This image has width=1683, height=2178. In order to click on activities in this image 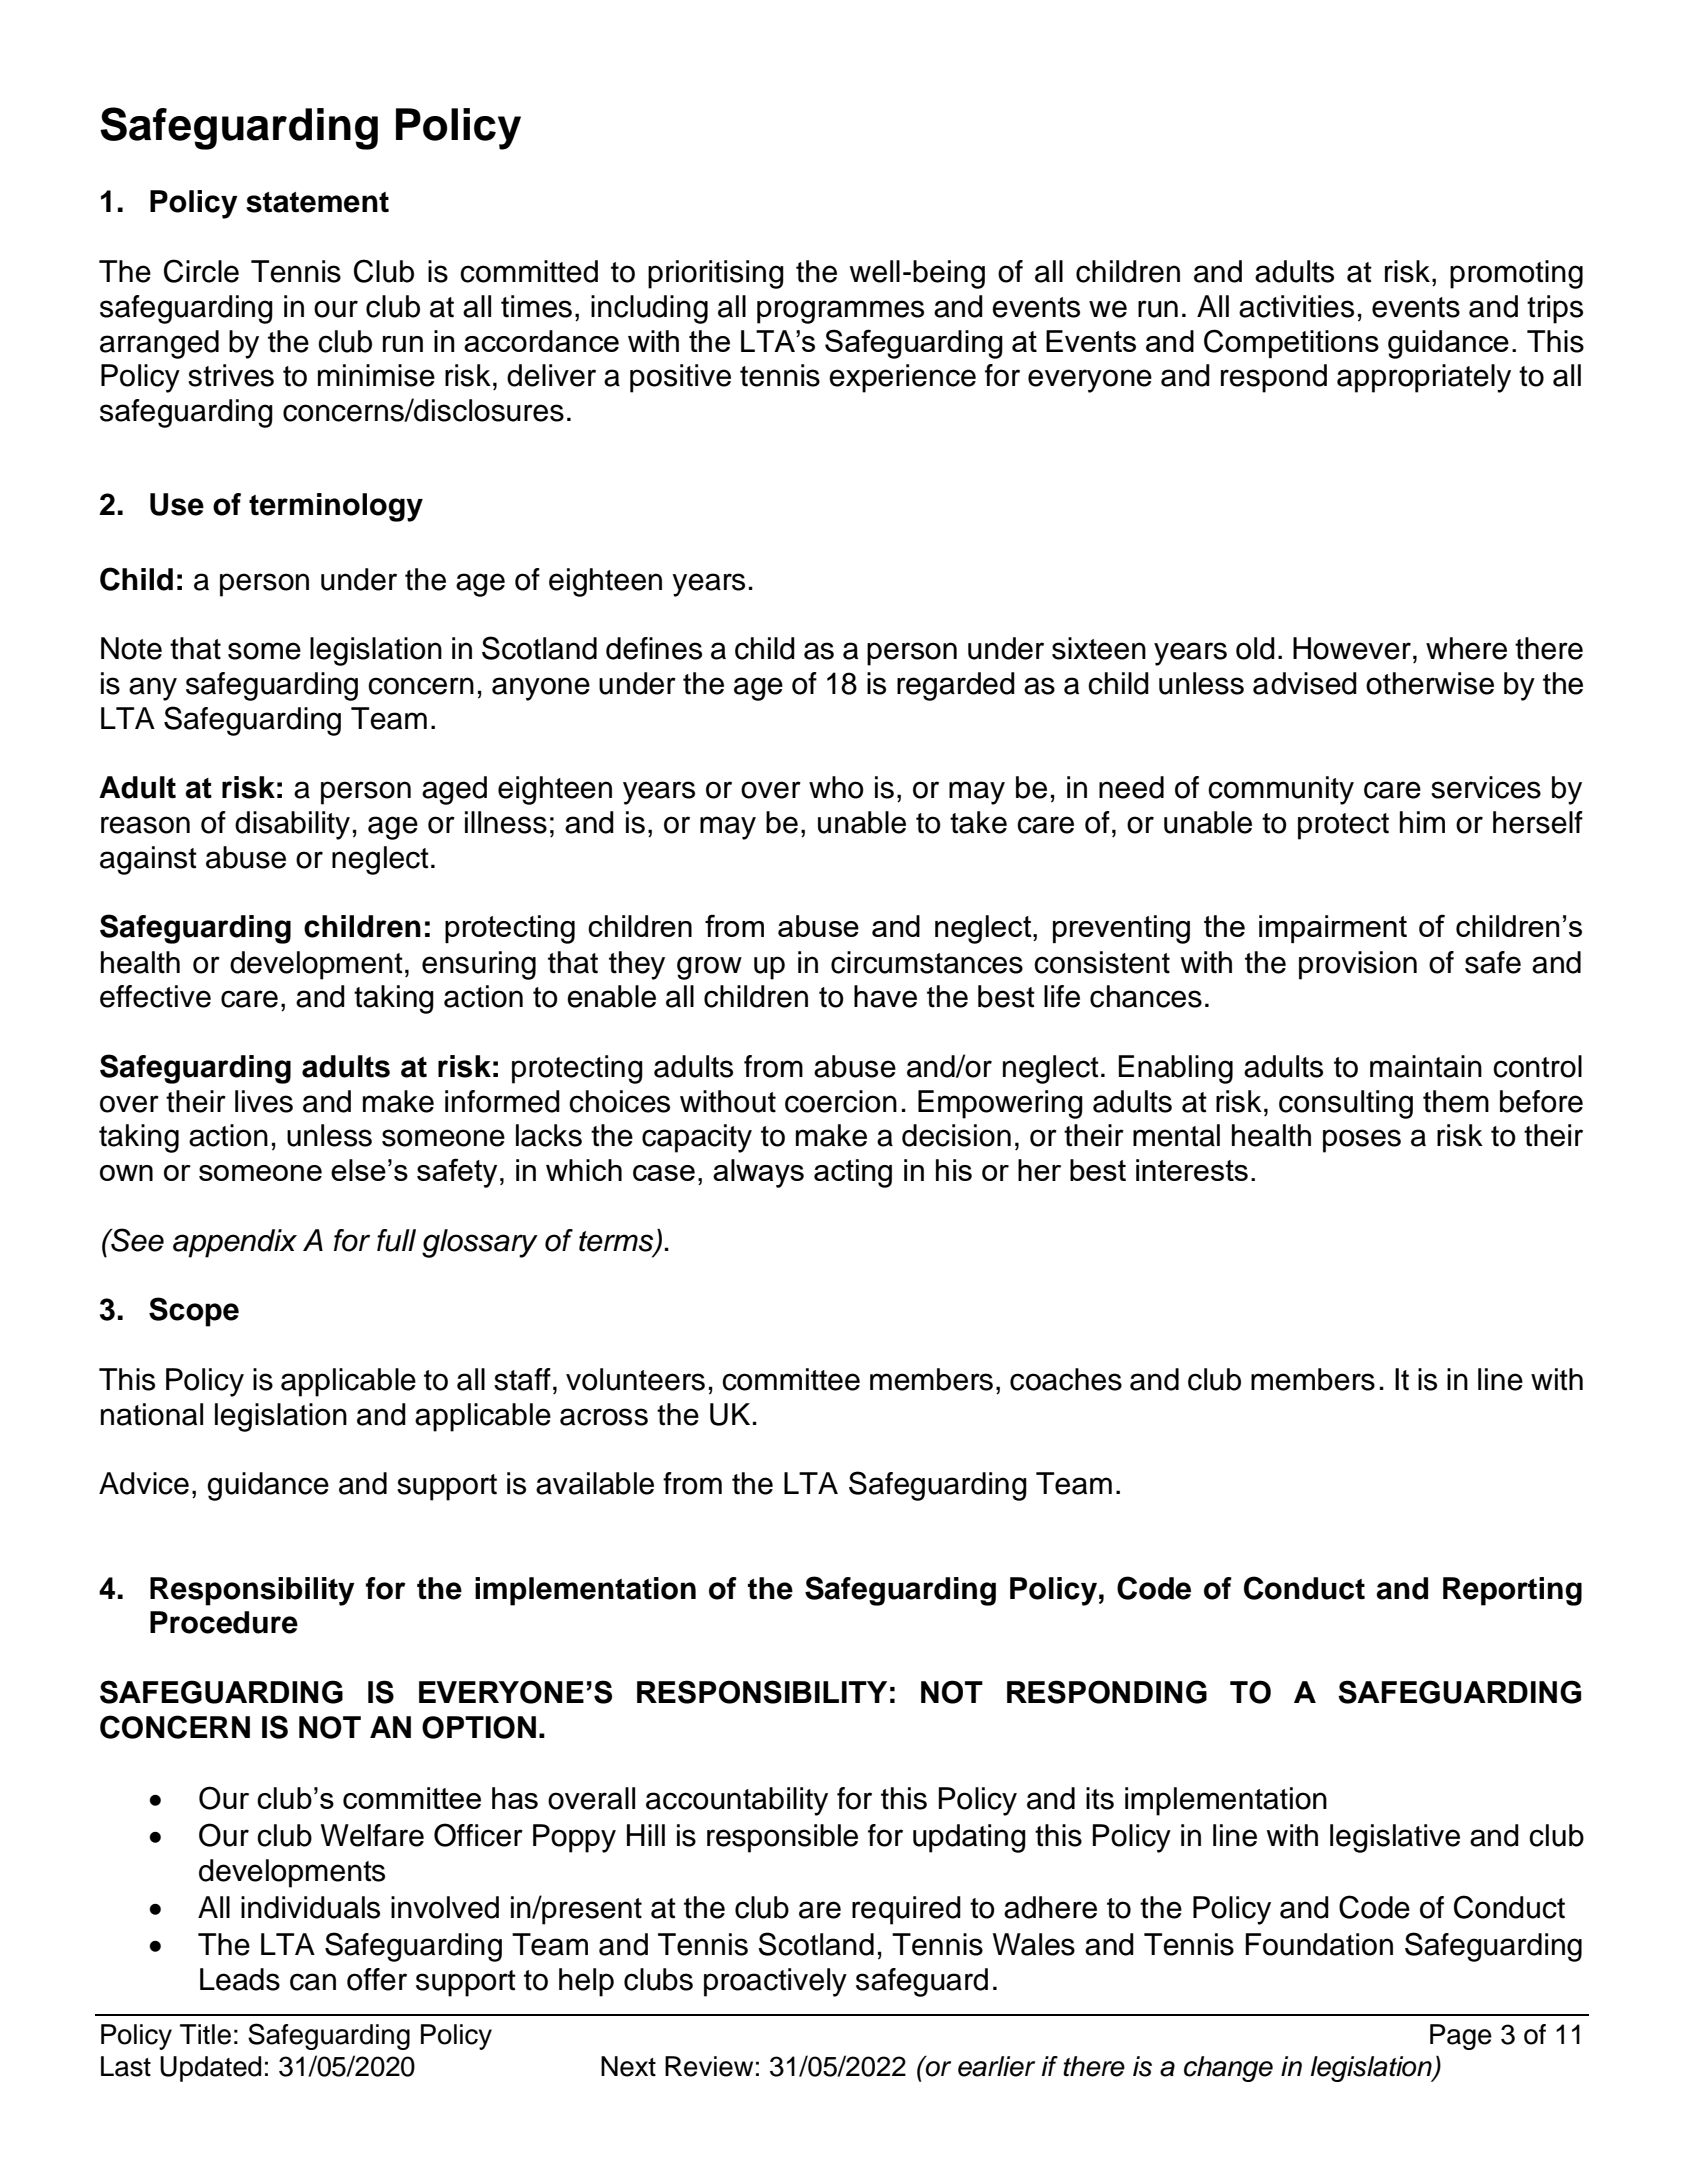, I will do `click(1296, 306)`.
